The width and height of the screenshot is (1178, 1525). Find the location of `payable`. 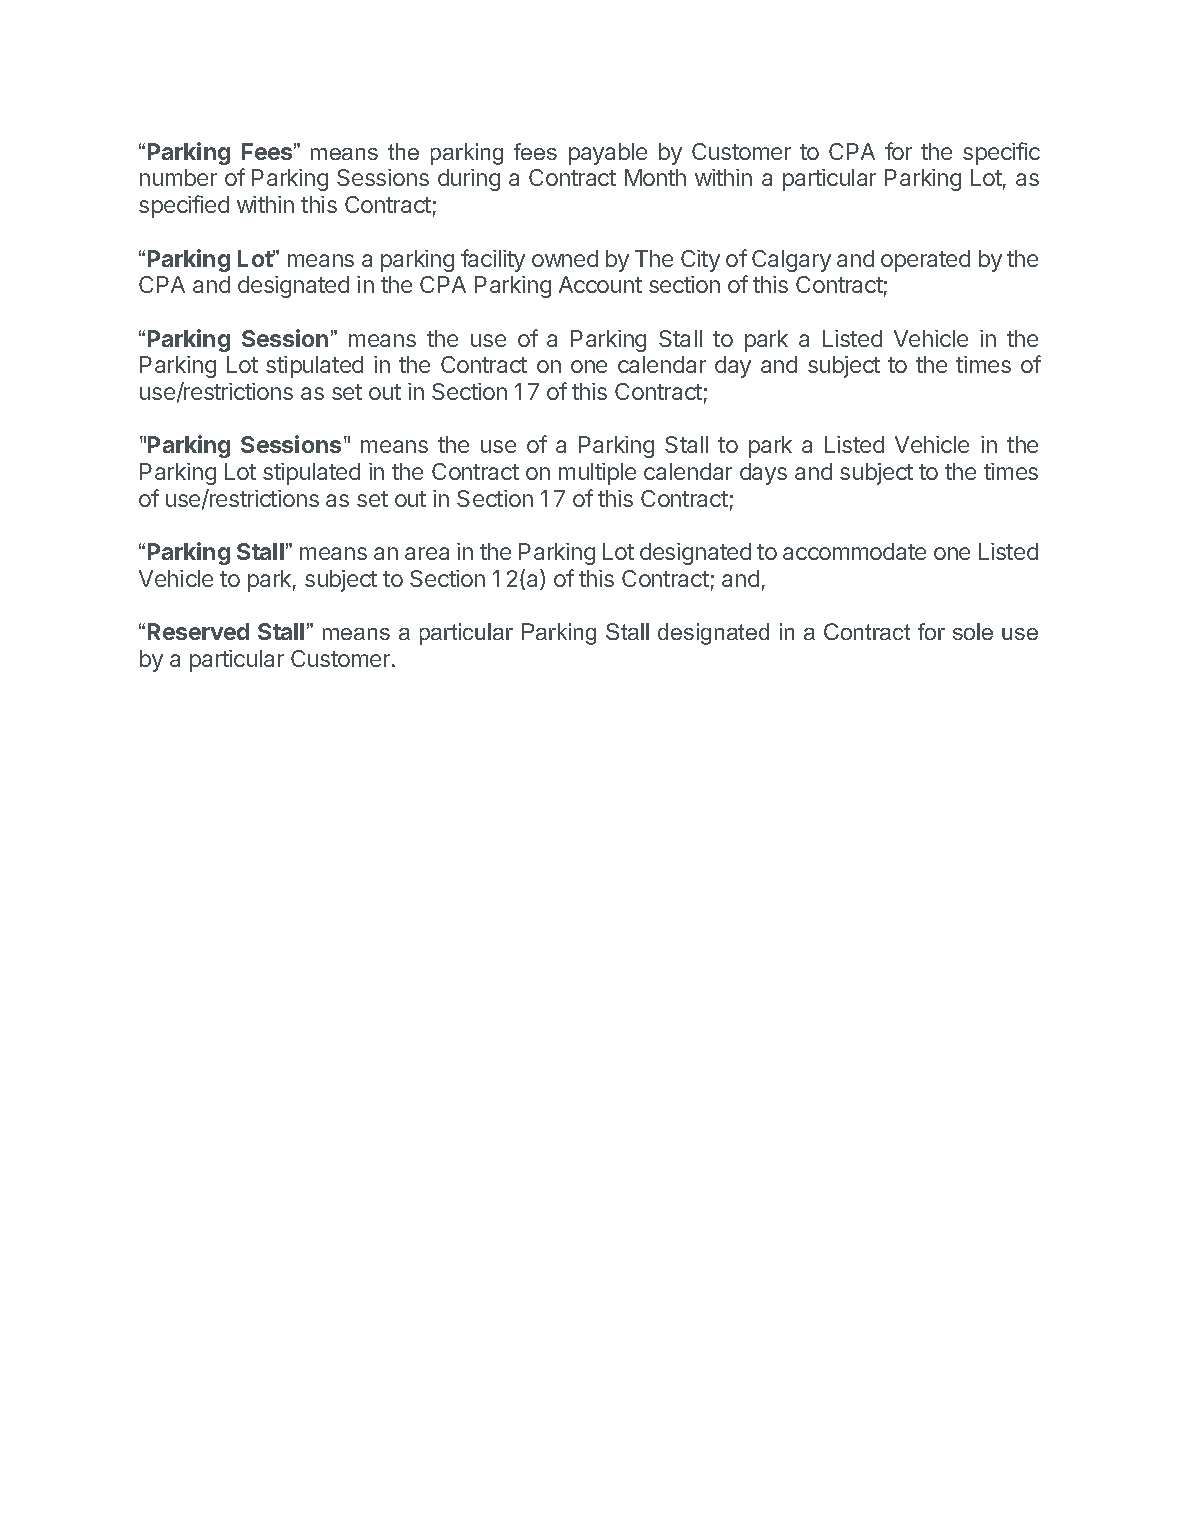

payable is located at coordinates (608, 154).
